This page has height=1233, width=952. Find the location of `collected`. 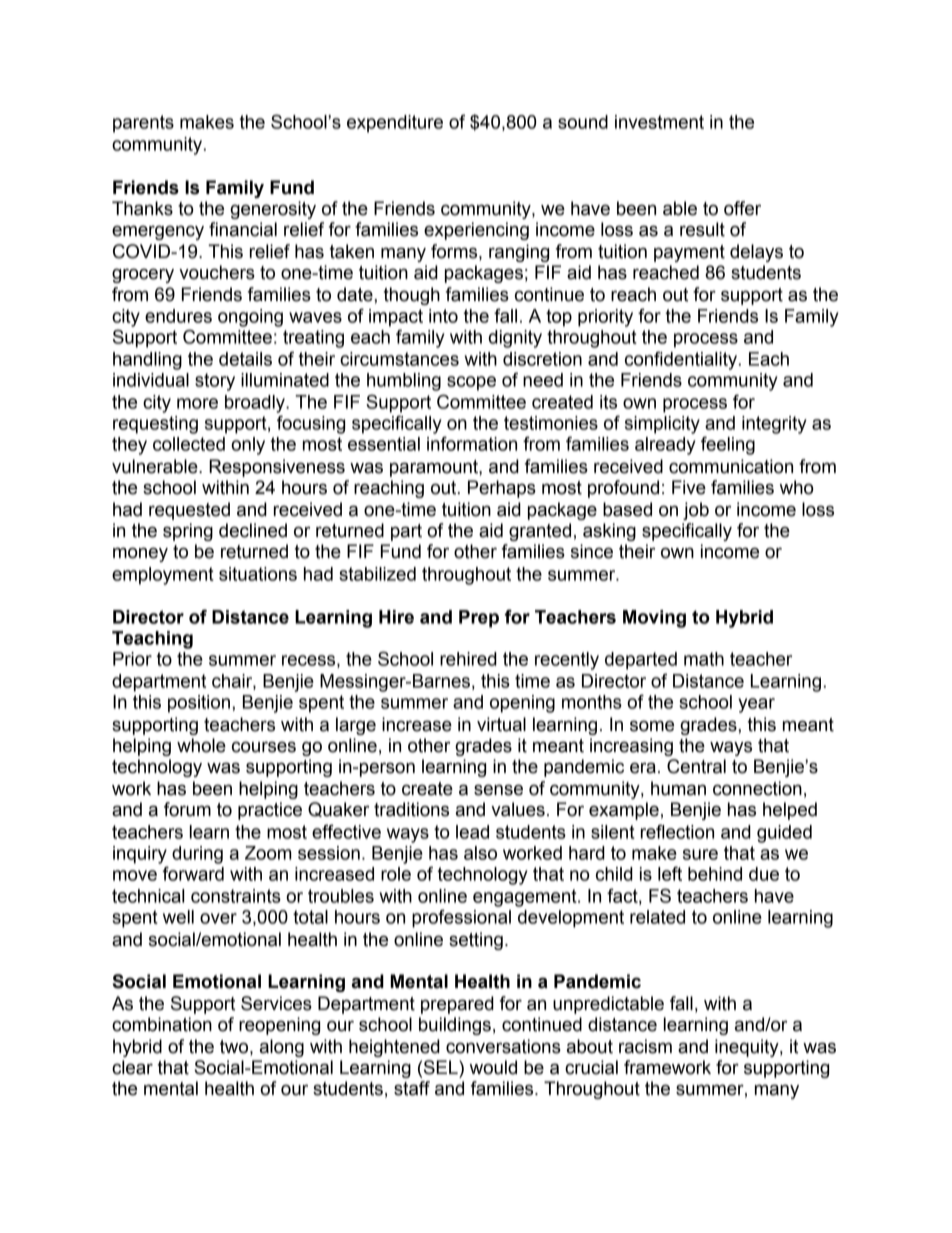

collected is located at coordinates (189, 444).
